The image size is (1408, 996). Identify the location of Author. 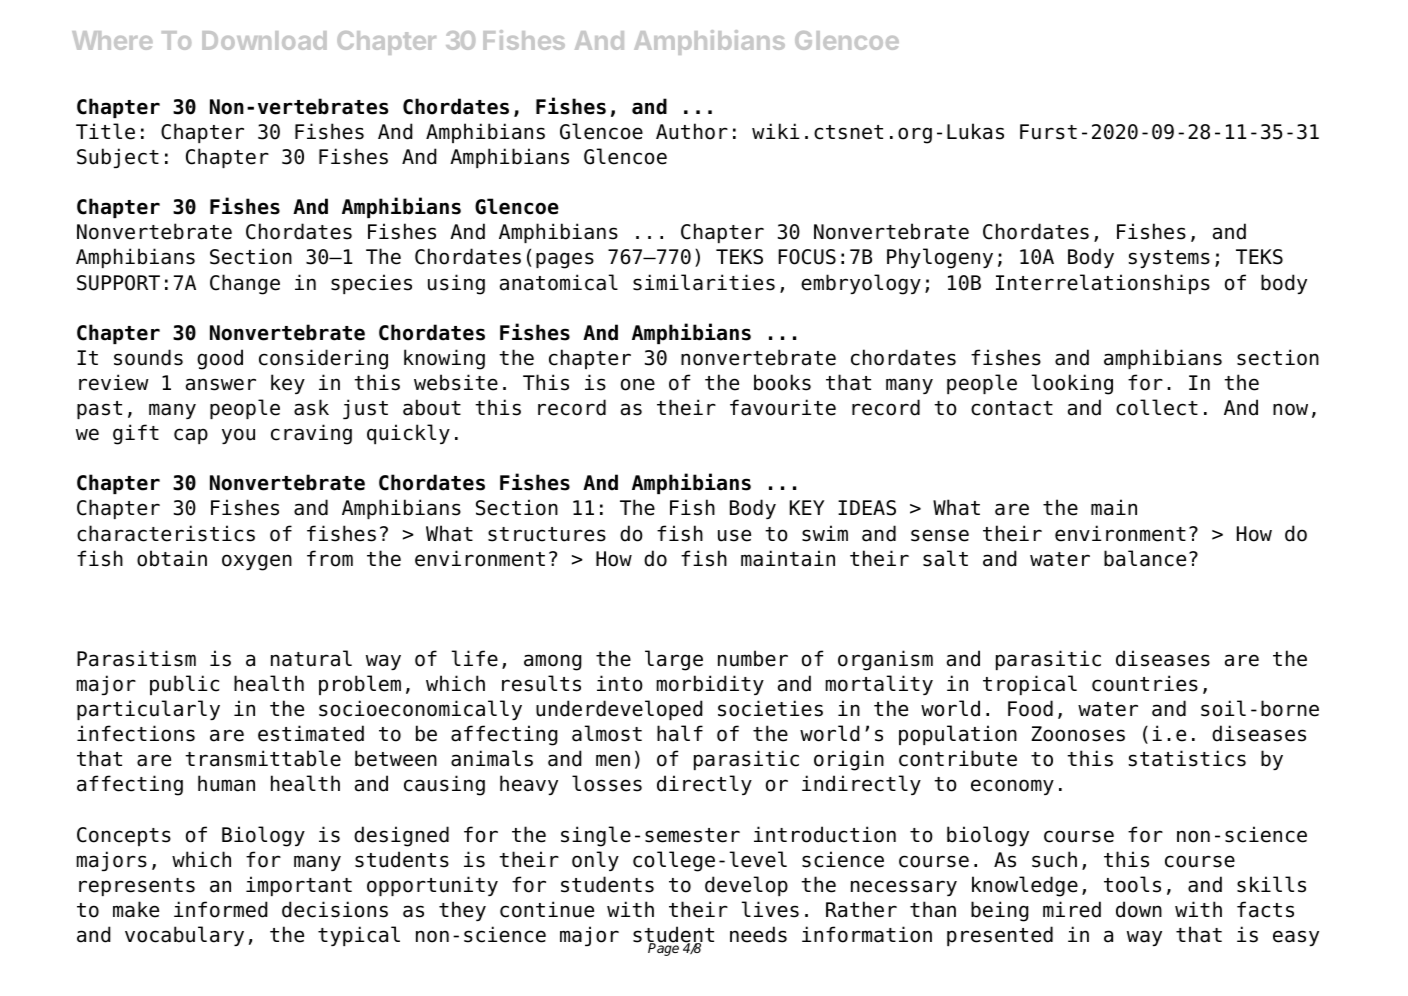
(692, 131).
